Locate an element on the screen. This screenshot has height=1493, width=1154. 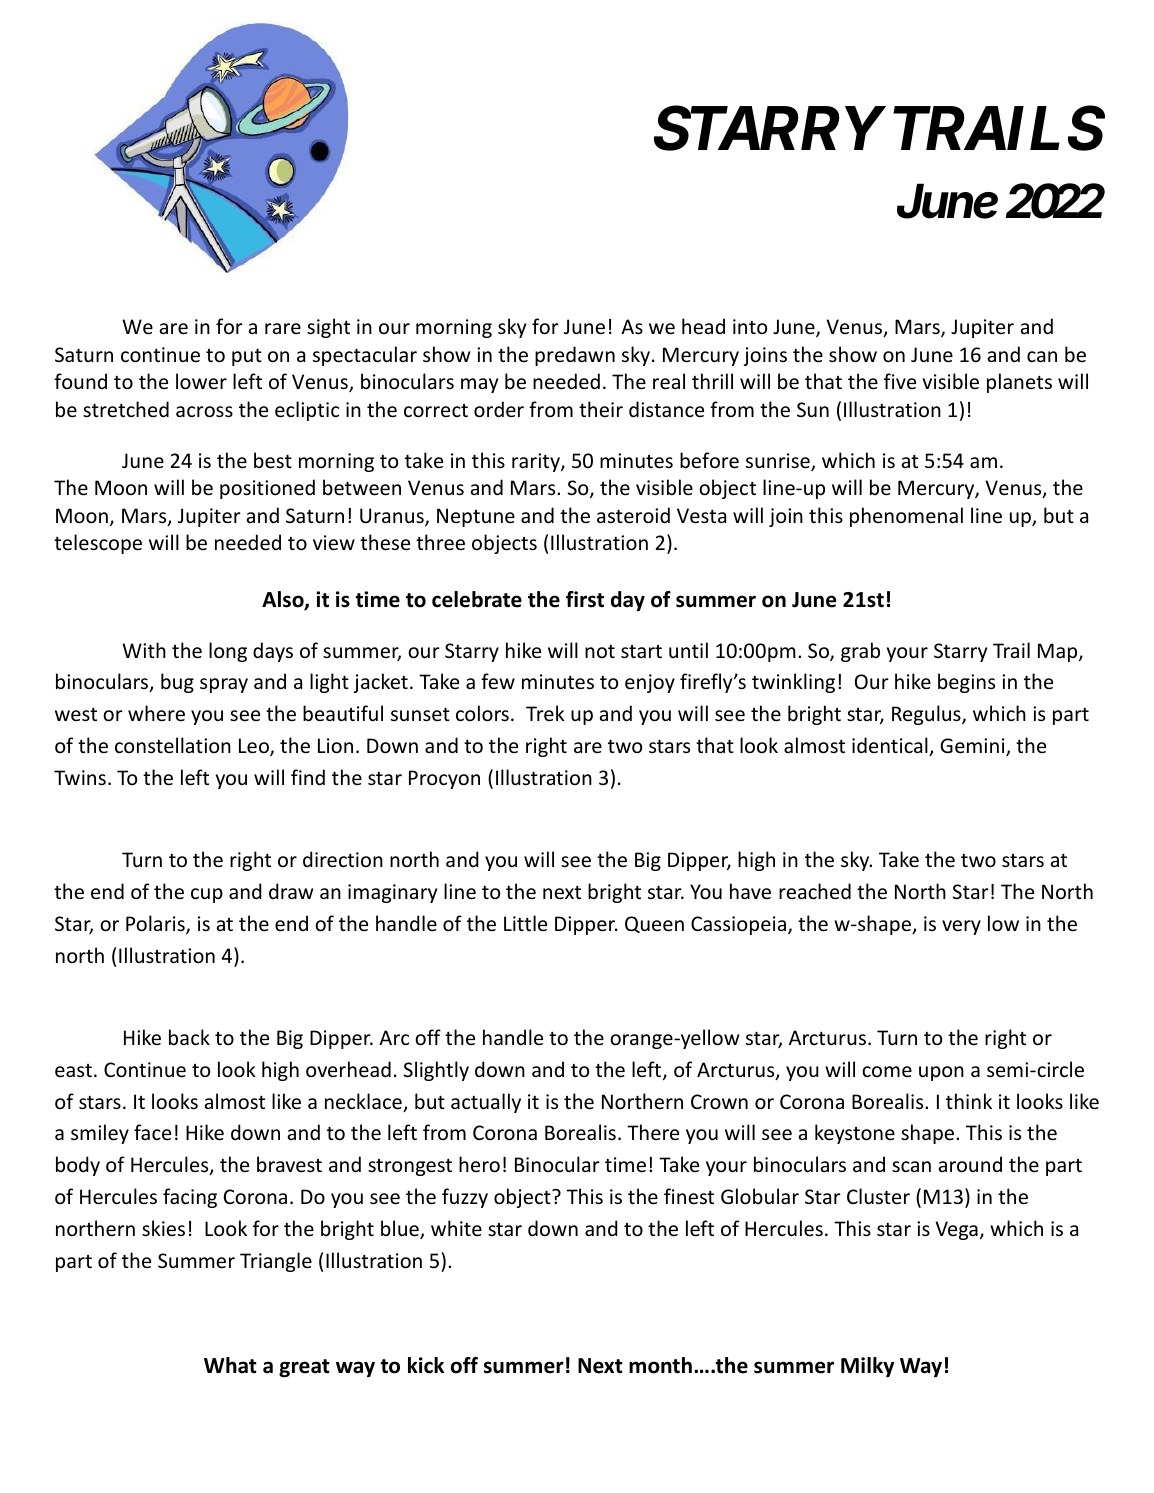
five is located at coordinates (900, 381).
